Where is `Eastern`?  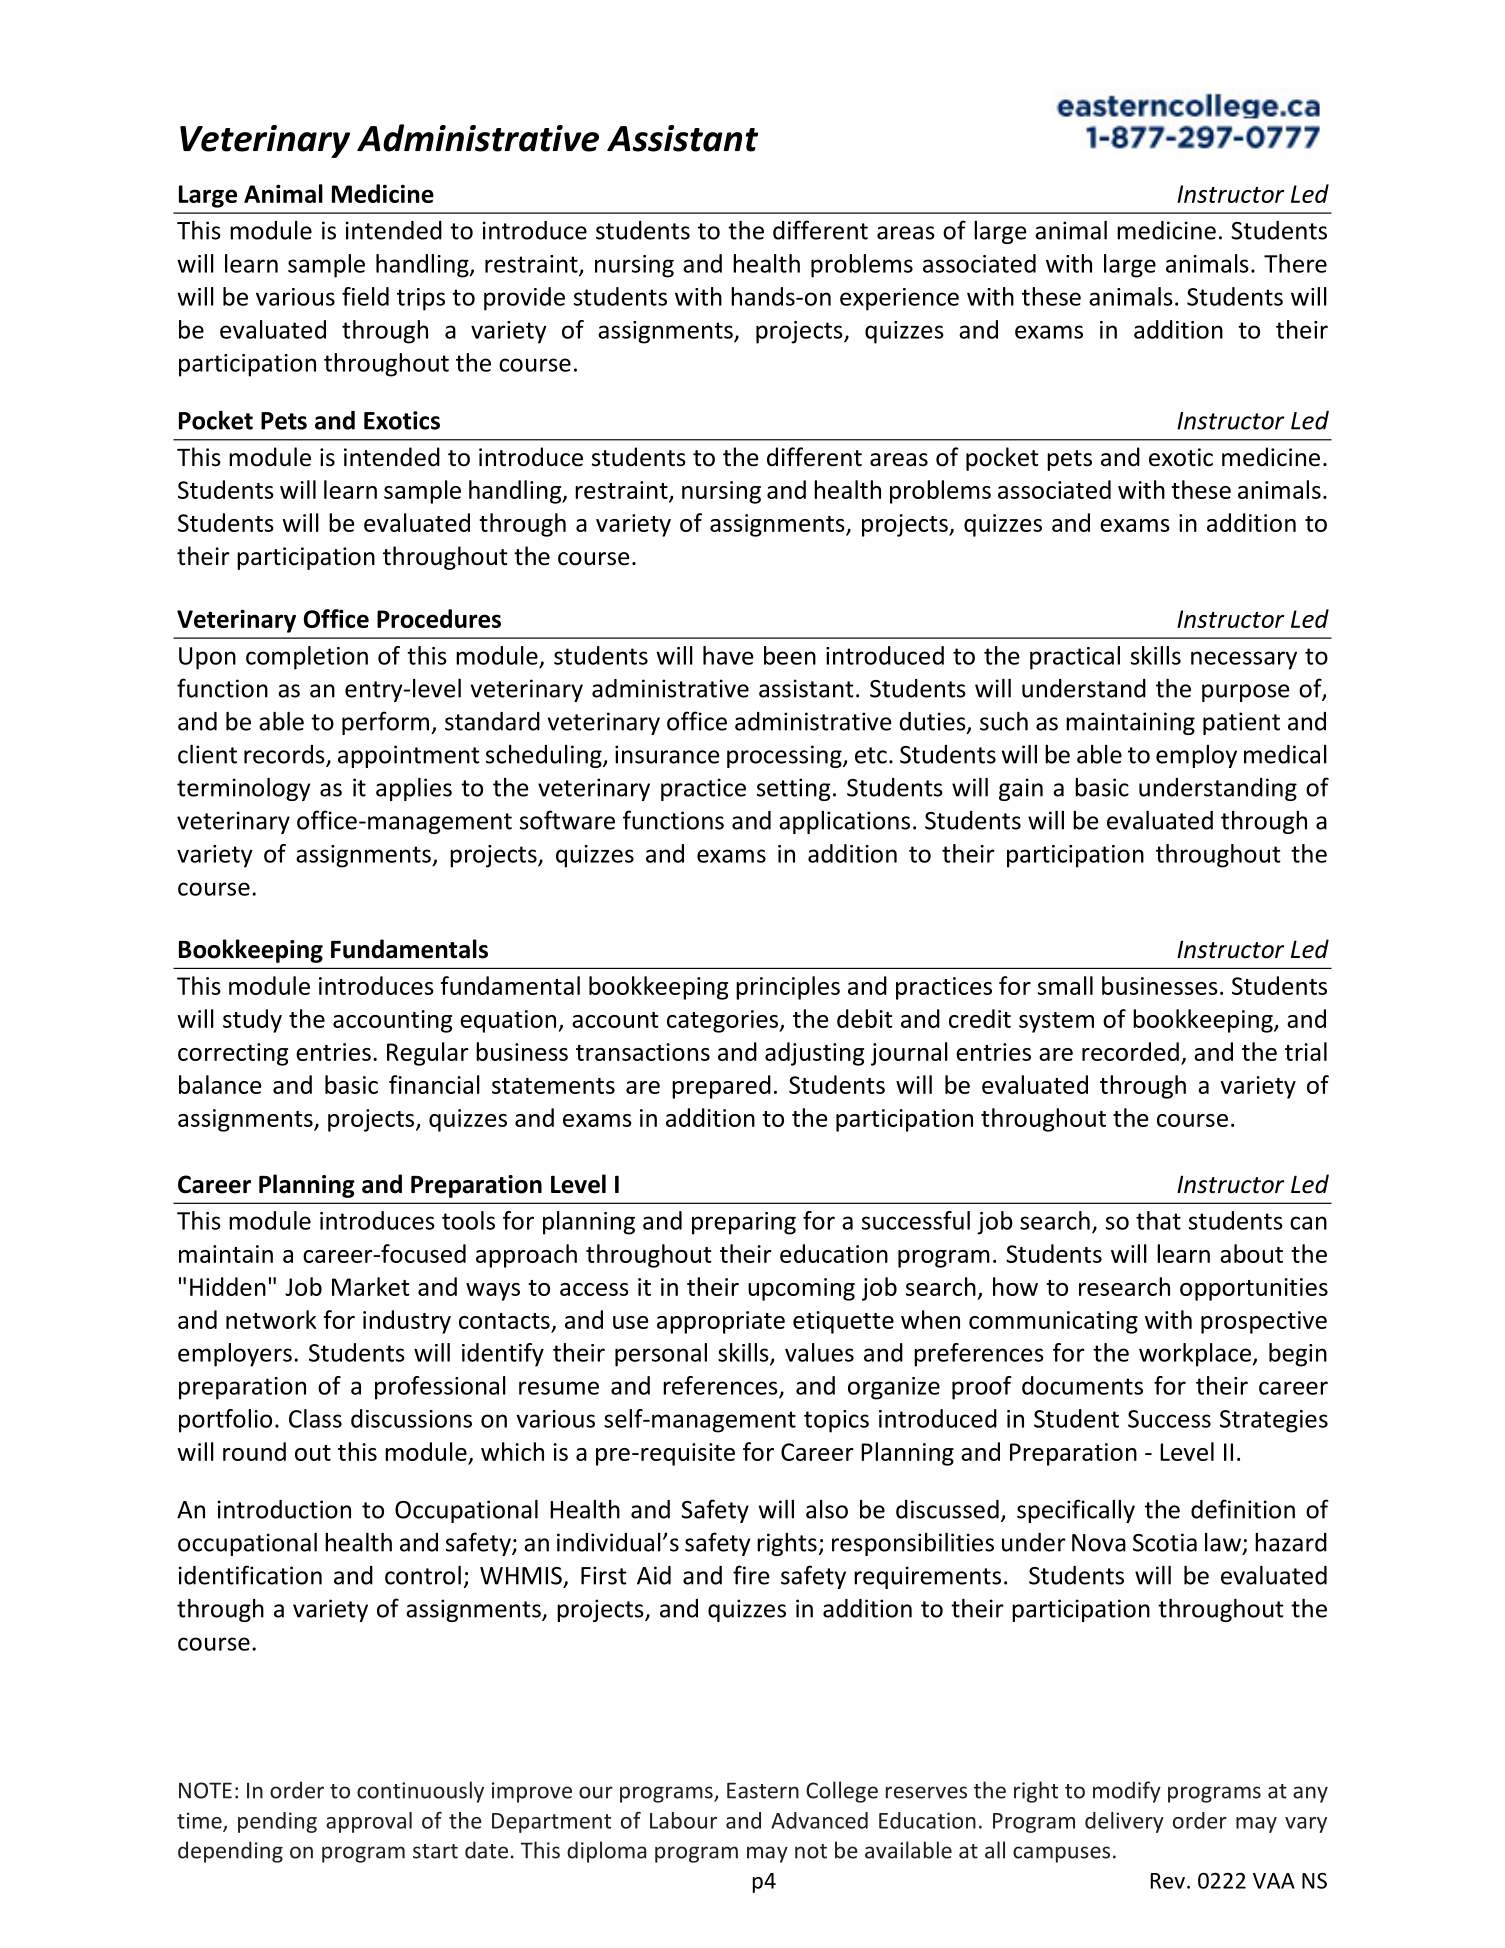
Eastern is located at coordinates (763, 1790).
